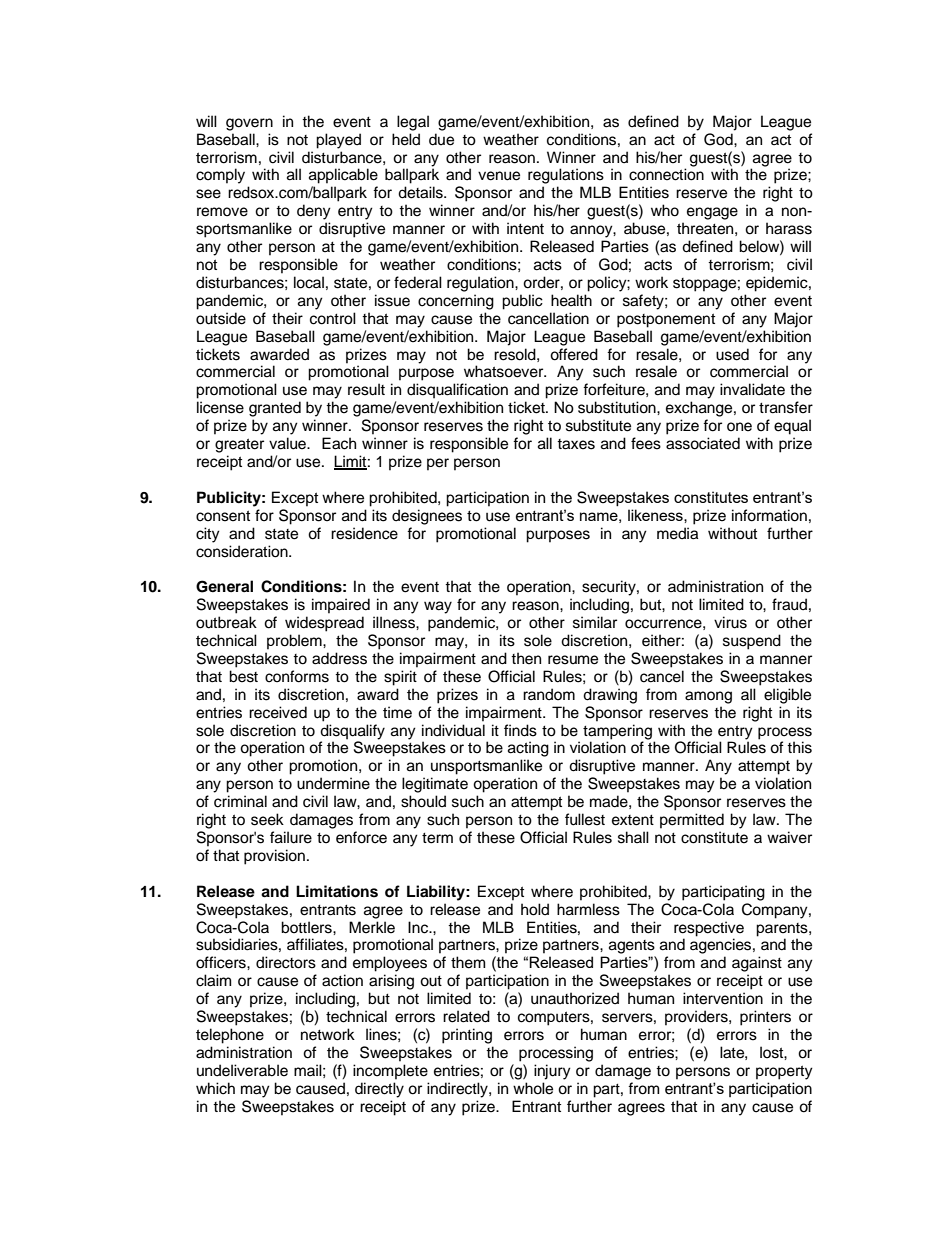 The width and height of the screenshot is (952, 1233). I want to click on virus, so click(730, 622).
